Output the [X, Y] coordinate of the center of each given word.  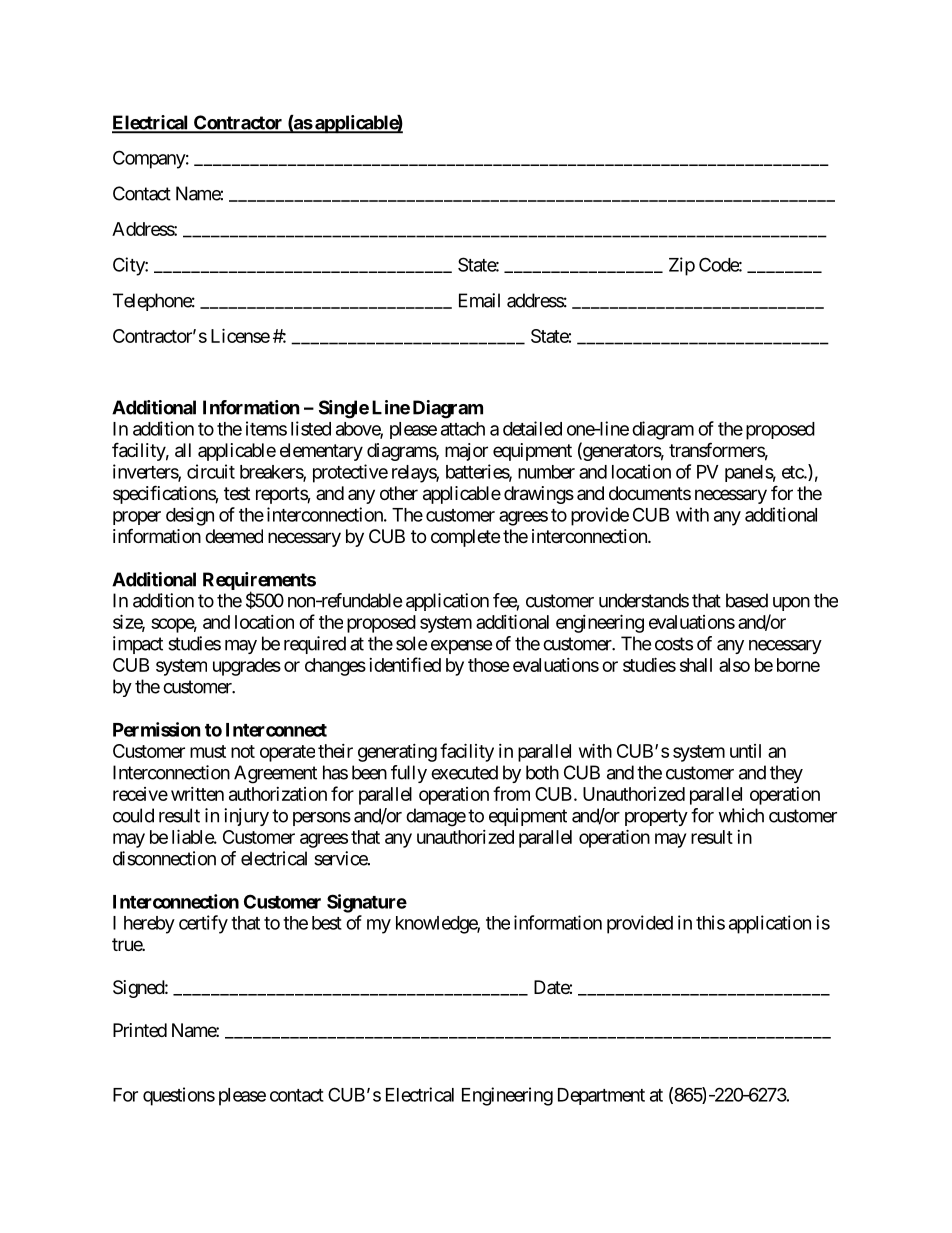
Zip [682, 266]
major [466, 452]
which [741, 815]
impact [138, 645]
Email [479, 300]
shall [696, 665]
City [129, 266]
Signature [367, 903]
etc [793, 472]
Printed [140, 1030]
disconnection [164, 858]
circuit [211, 471]
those [489, 665]
